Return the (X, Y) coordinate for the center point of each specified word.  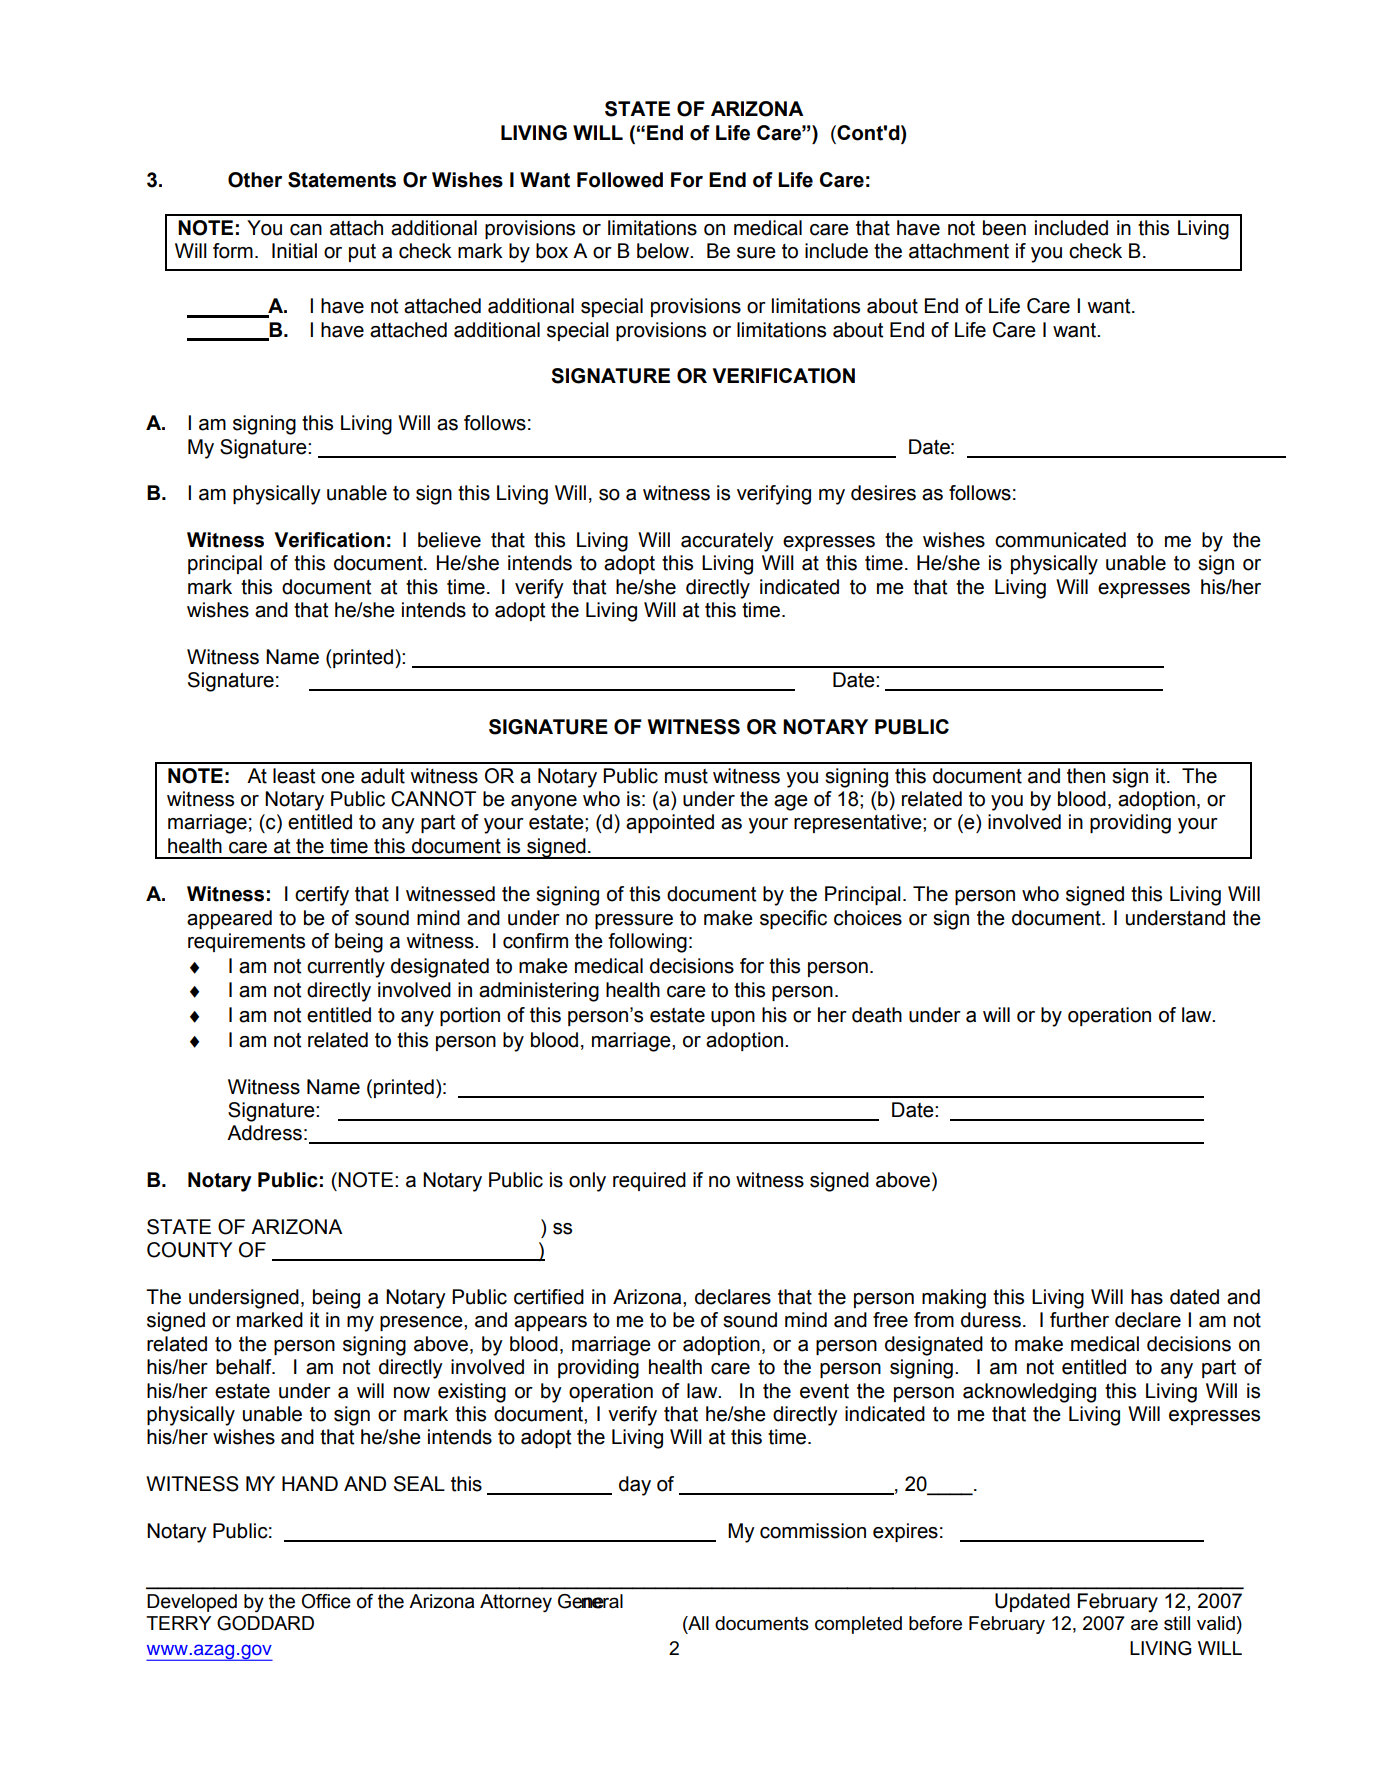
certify (322, 896)
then (1086, 776)
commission (813, 1531)
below (664, 251)
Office (326, 1601)
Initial (294, 251)
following (647, 943)
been (1004, 228)
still (1177, 1623)
